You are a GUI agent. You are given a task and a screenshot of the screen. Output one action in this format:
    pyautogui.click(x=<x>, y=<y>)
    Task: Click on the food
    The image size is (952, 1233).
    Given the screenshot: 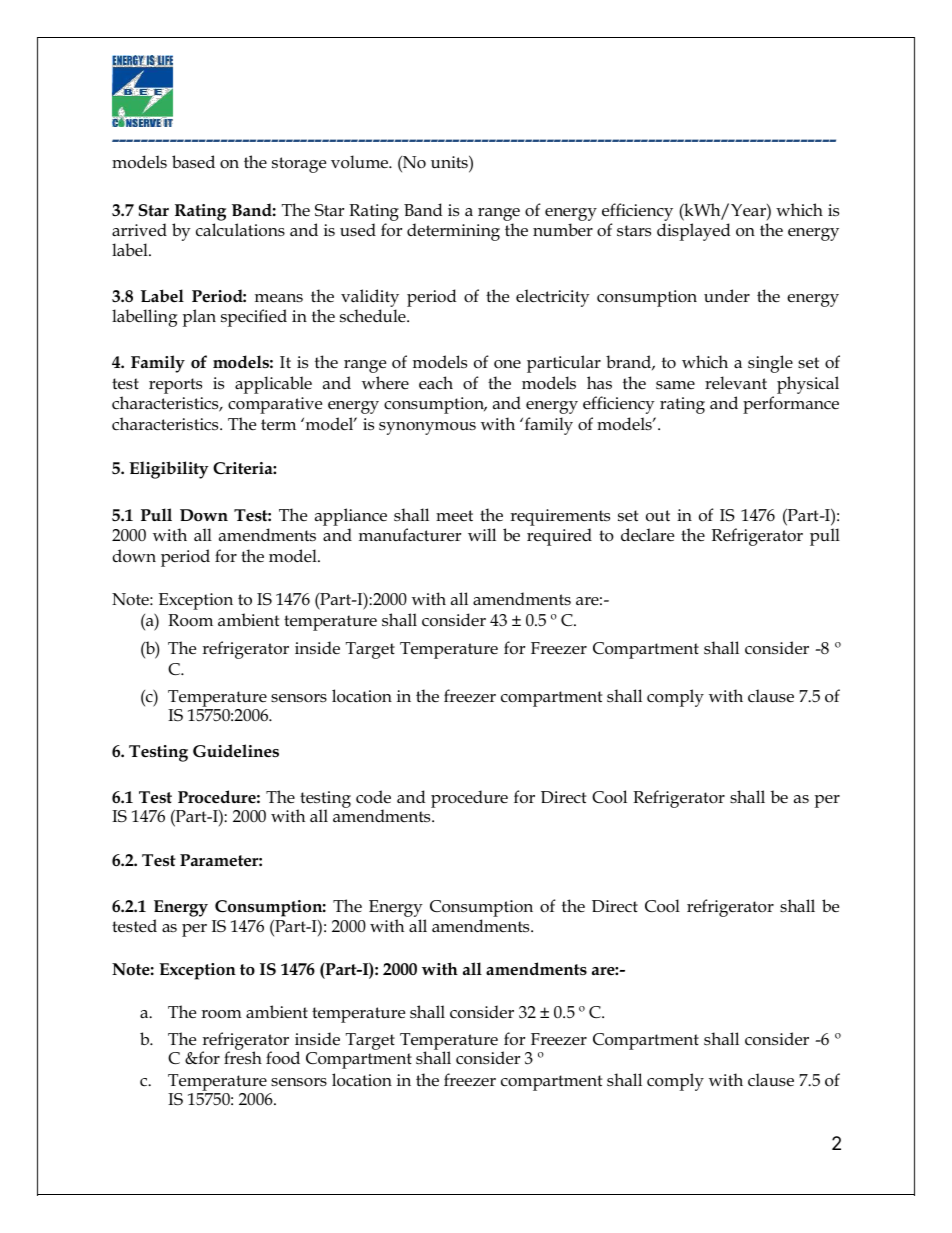 What is the action you would take?
    pyautogui.click(x=283, y=1058)
